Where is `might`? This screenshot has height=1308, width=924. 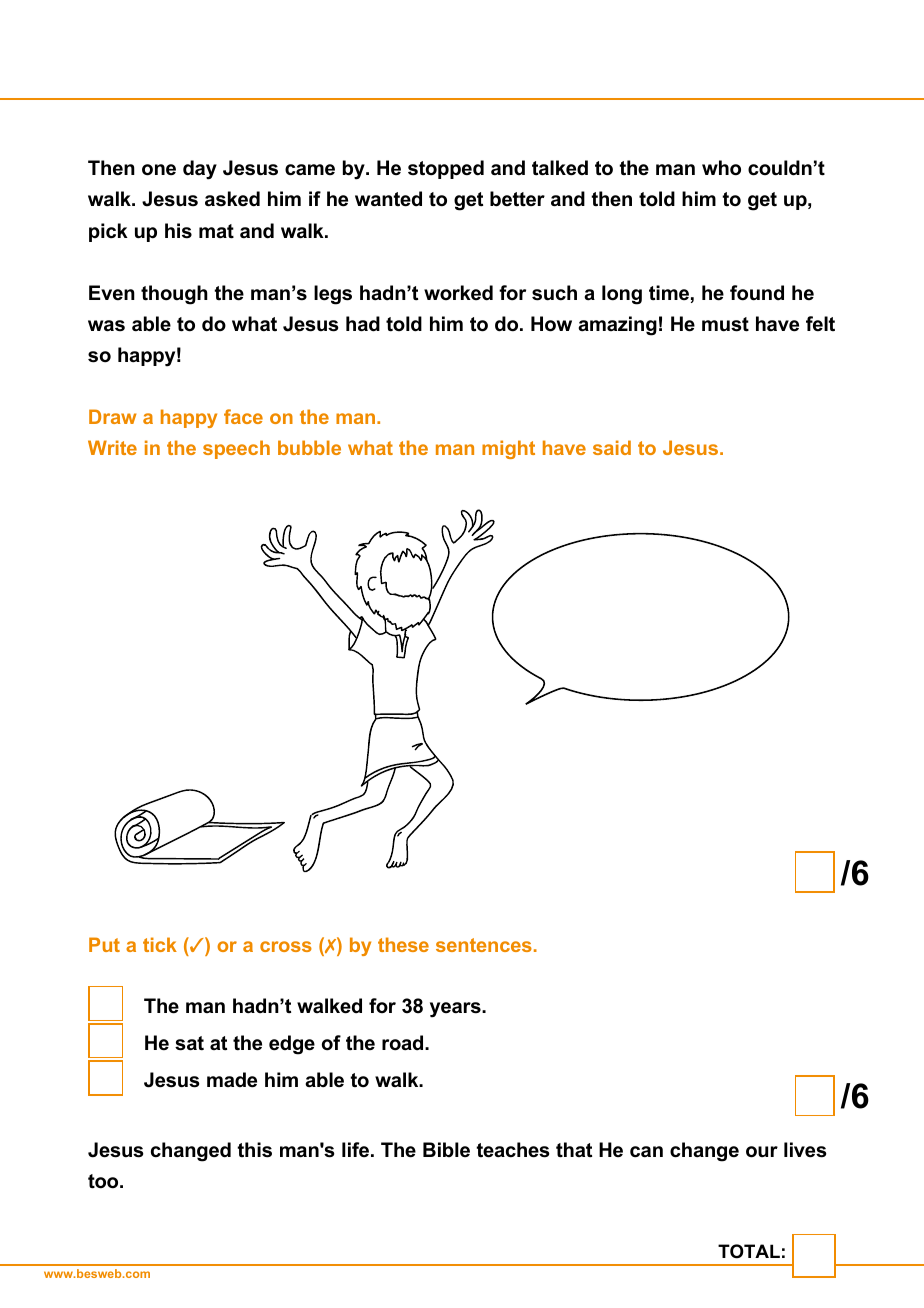
might is located at coordinates (508, 449).
